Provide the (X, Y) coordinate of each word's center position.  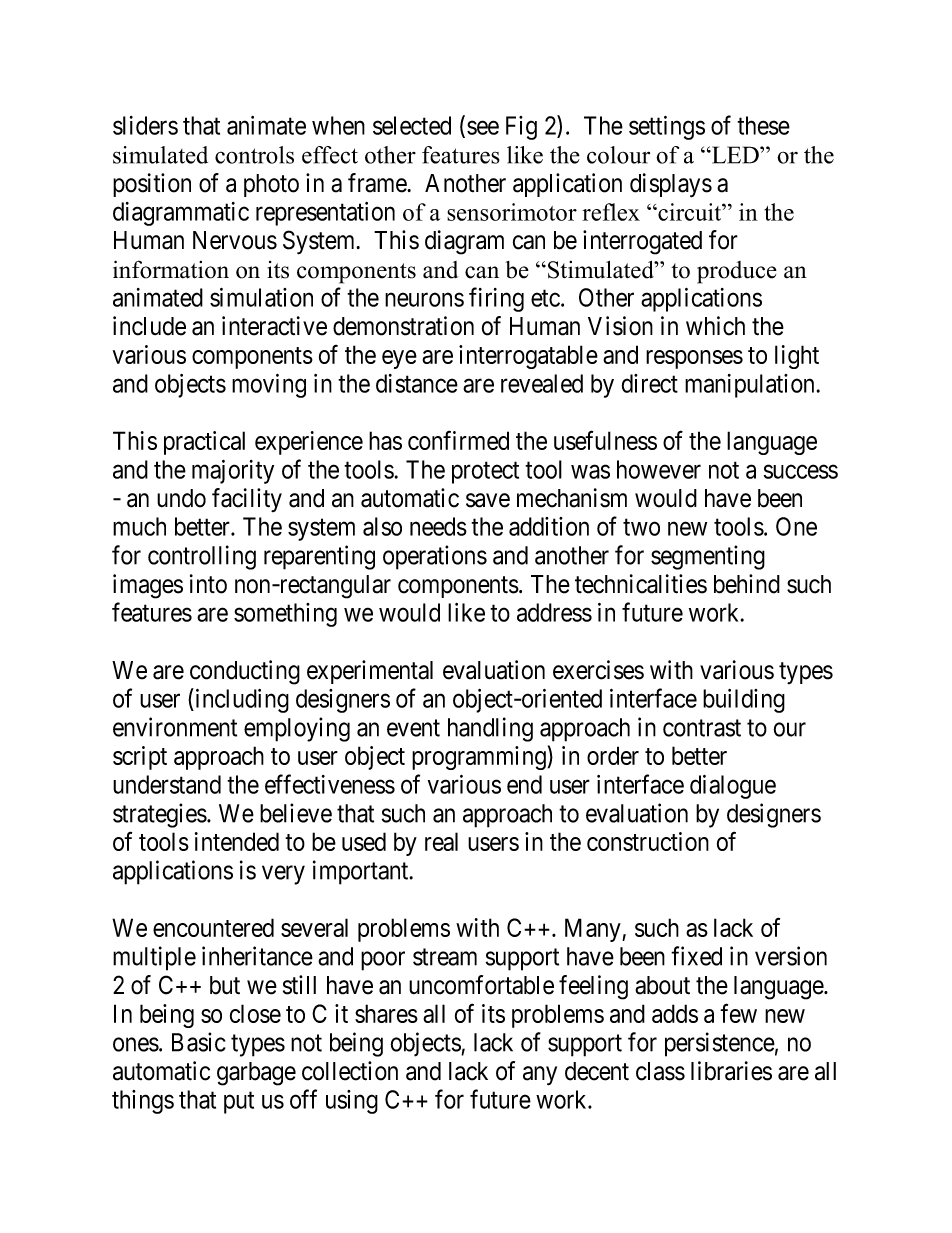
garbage (256, 1074)
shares (386, 1013)
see (483, 128)
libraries (731, 1071)
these (763, 125)
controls (254, 155)
